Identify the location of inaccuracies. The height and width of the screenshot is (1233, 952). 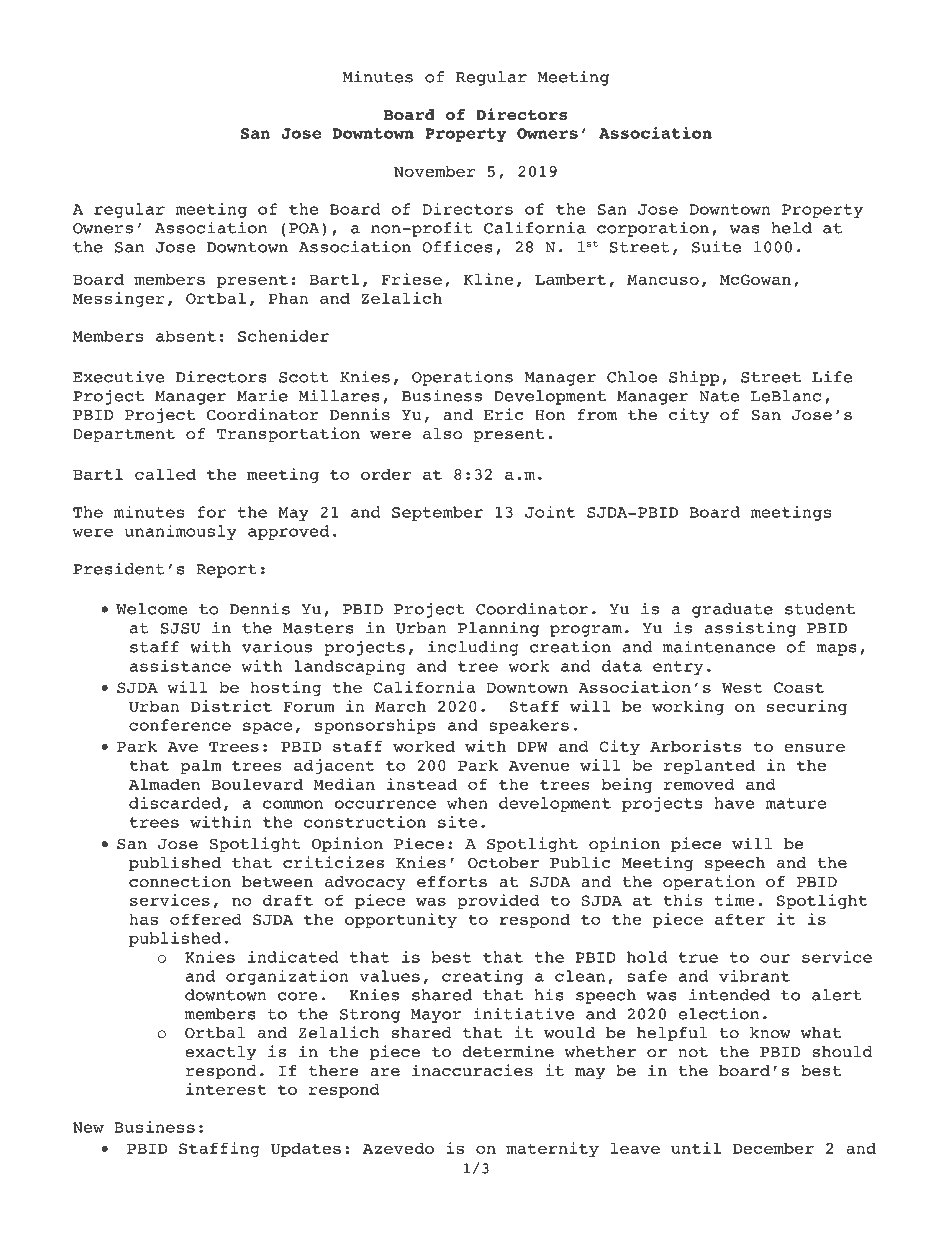
(472, 1070).
